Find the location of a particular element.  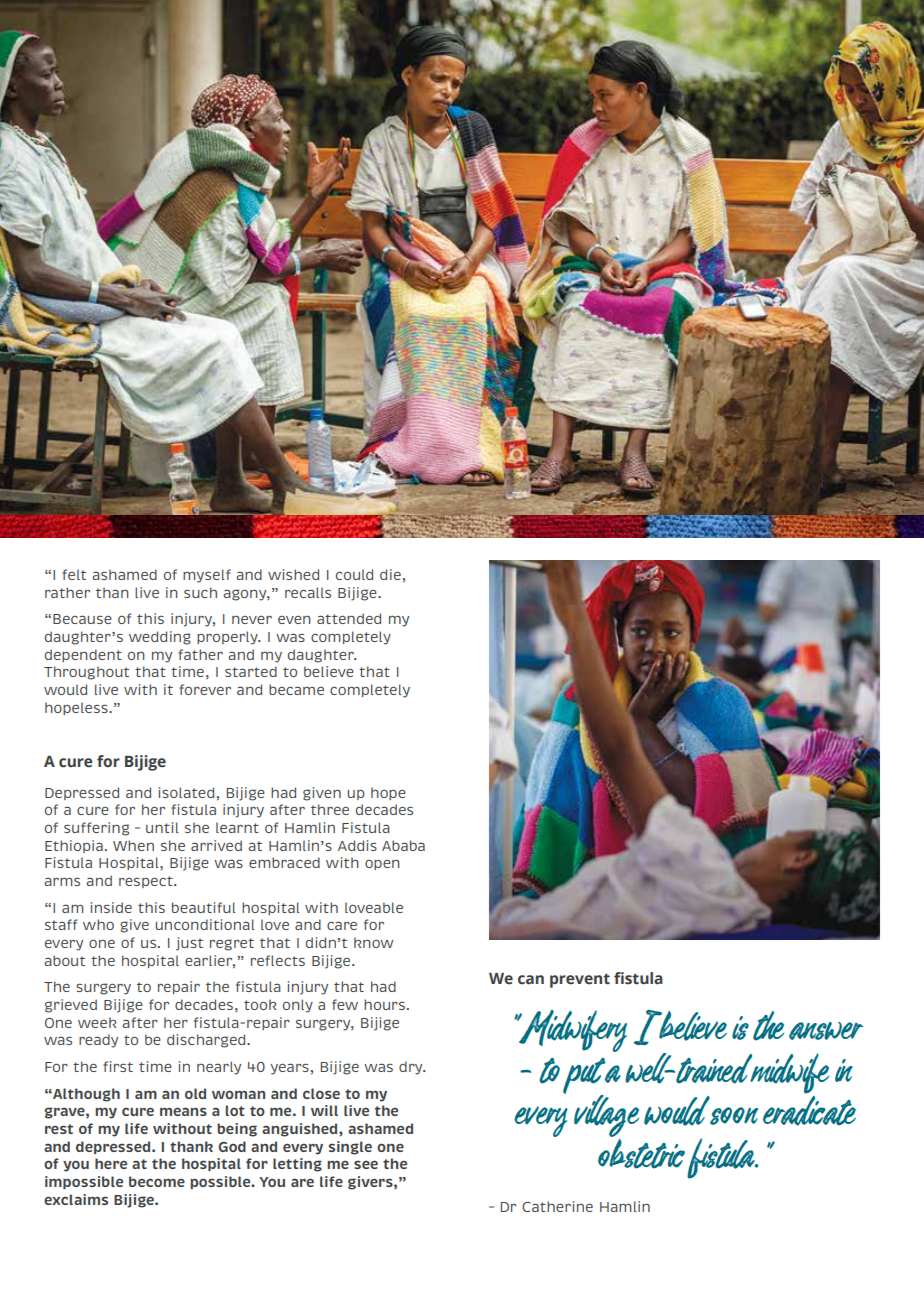

grieved is located at coordinates (71, 1006).
